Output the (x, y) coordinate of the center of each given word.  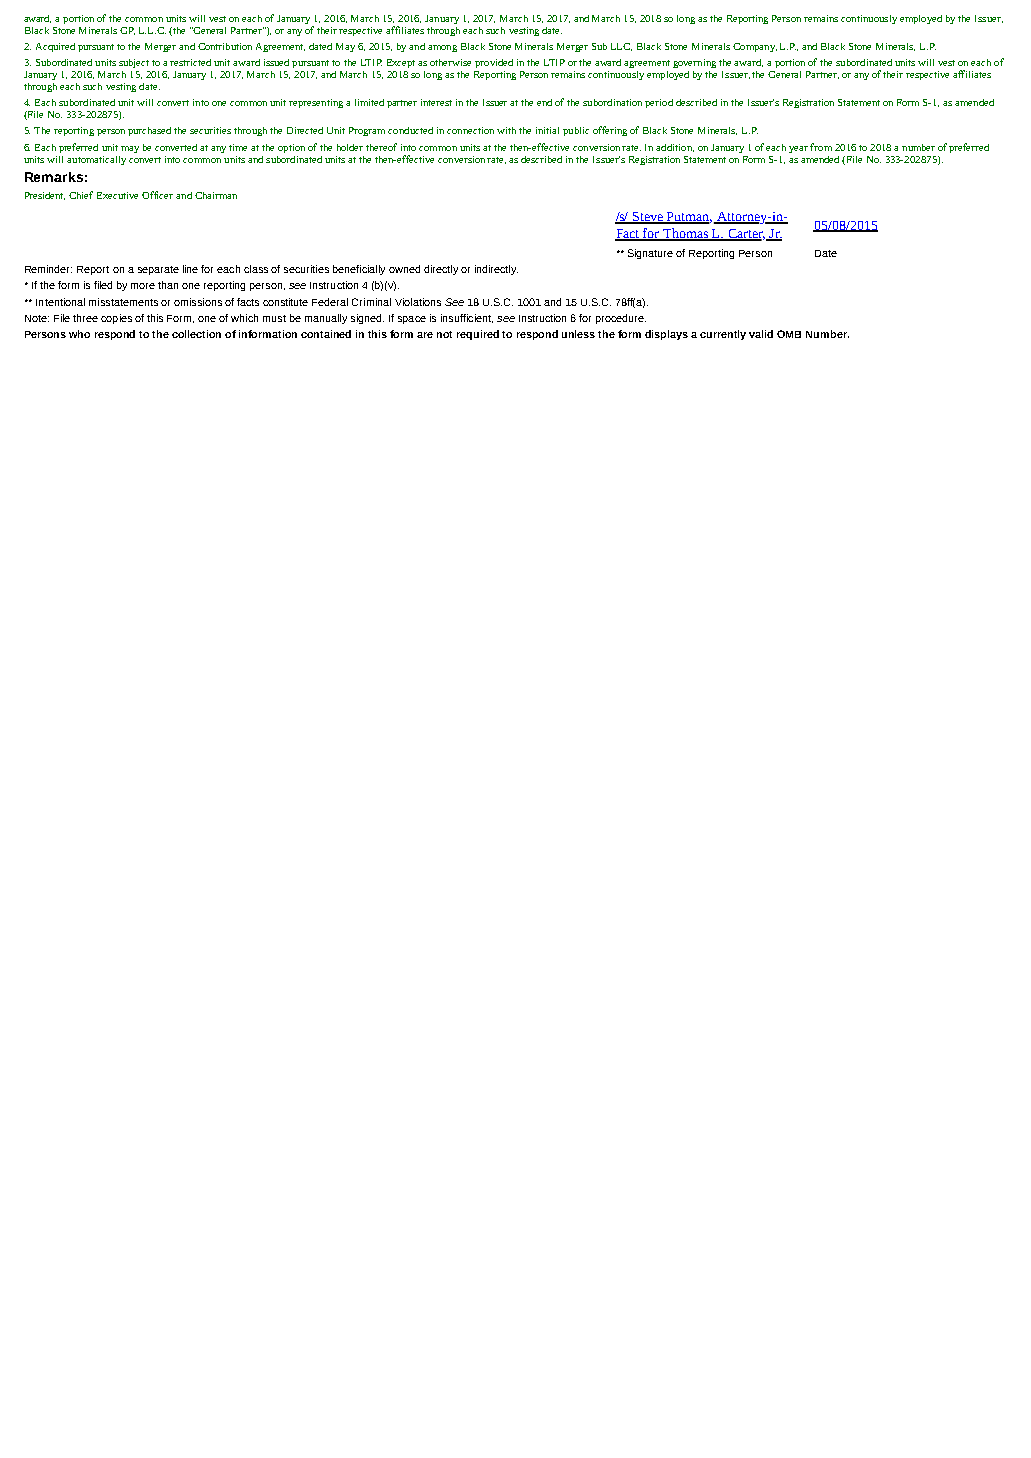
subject (134, 63)
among (442, 48)
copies (116, 319)
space (412, 320)
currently (723, 335)
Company (755, 47)
